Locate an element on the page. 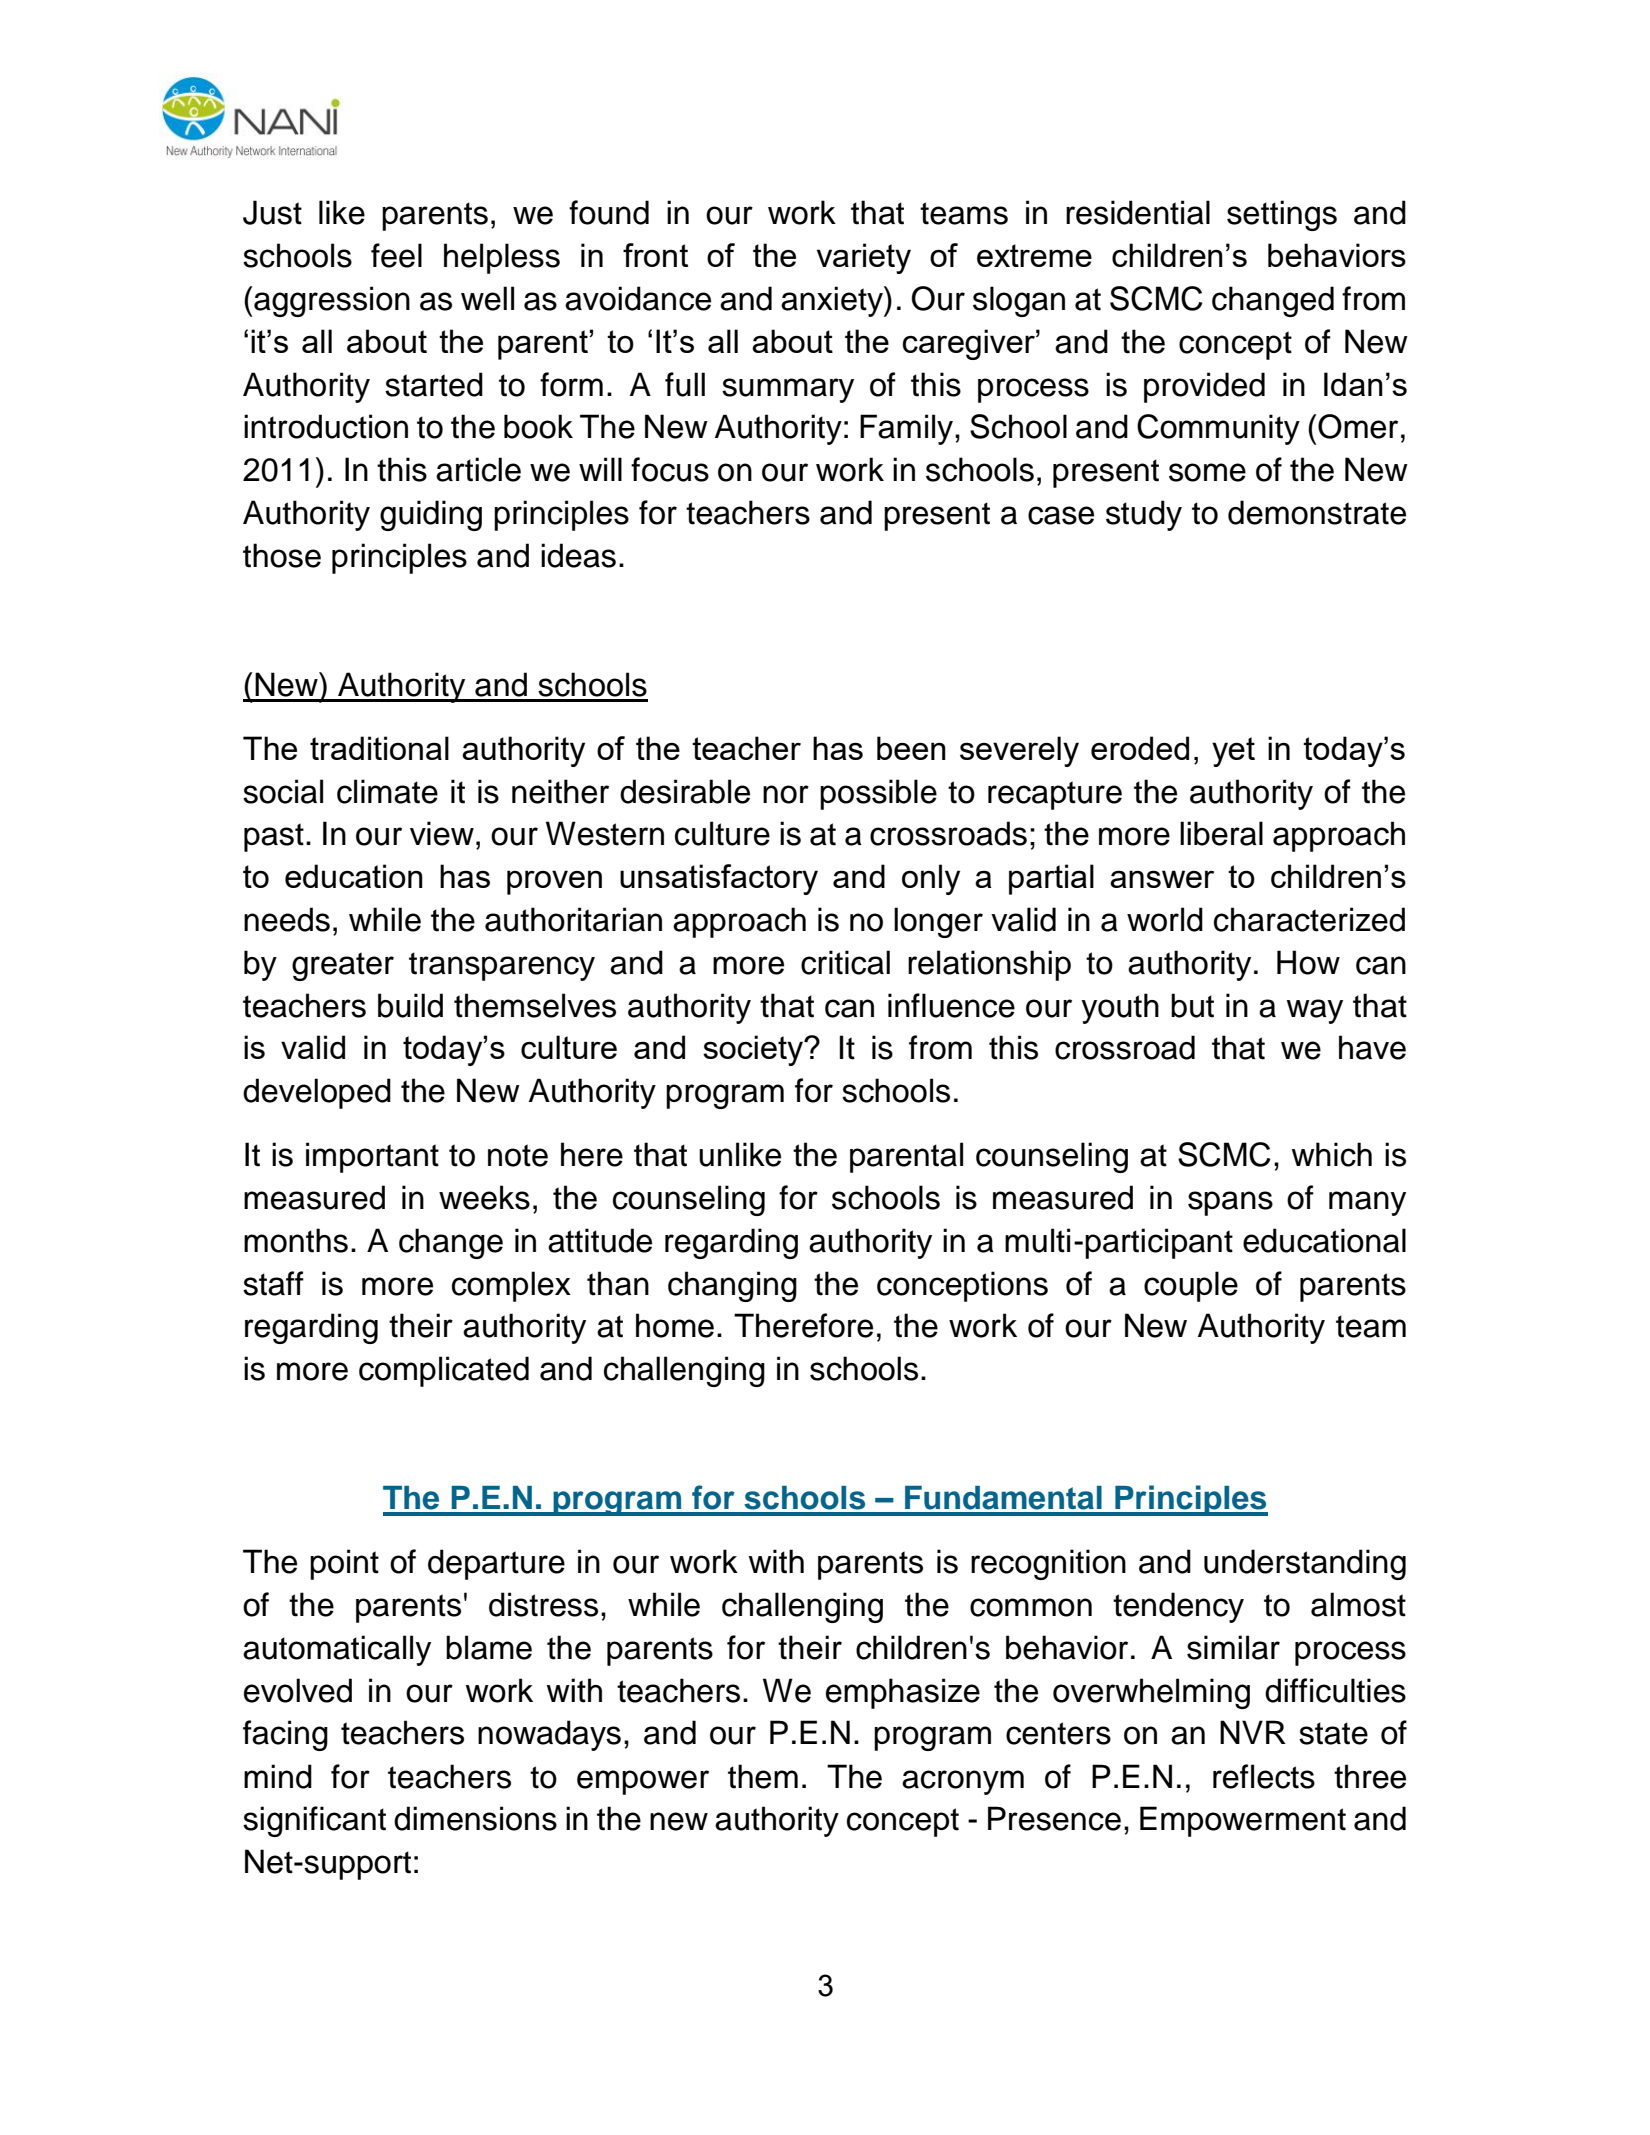 This page has height=2135, width=1650. but is located at coordinates (1192, 1005).
